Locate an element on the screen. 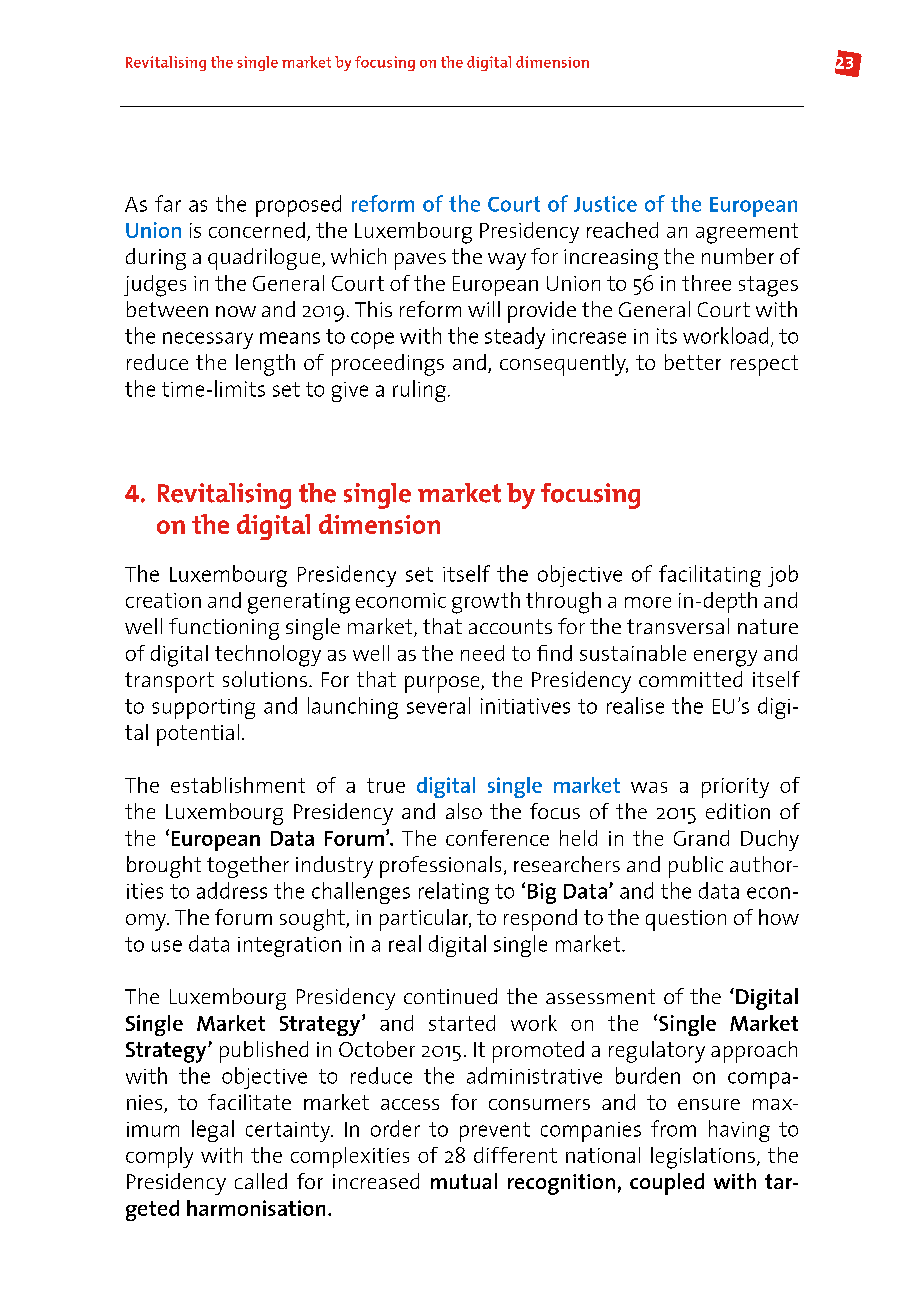 The image size is (924, 1311). committed is located at coordinates (690, 679).
